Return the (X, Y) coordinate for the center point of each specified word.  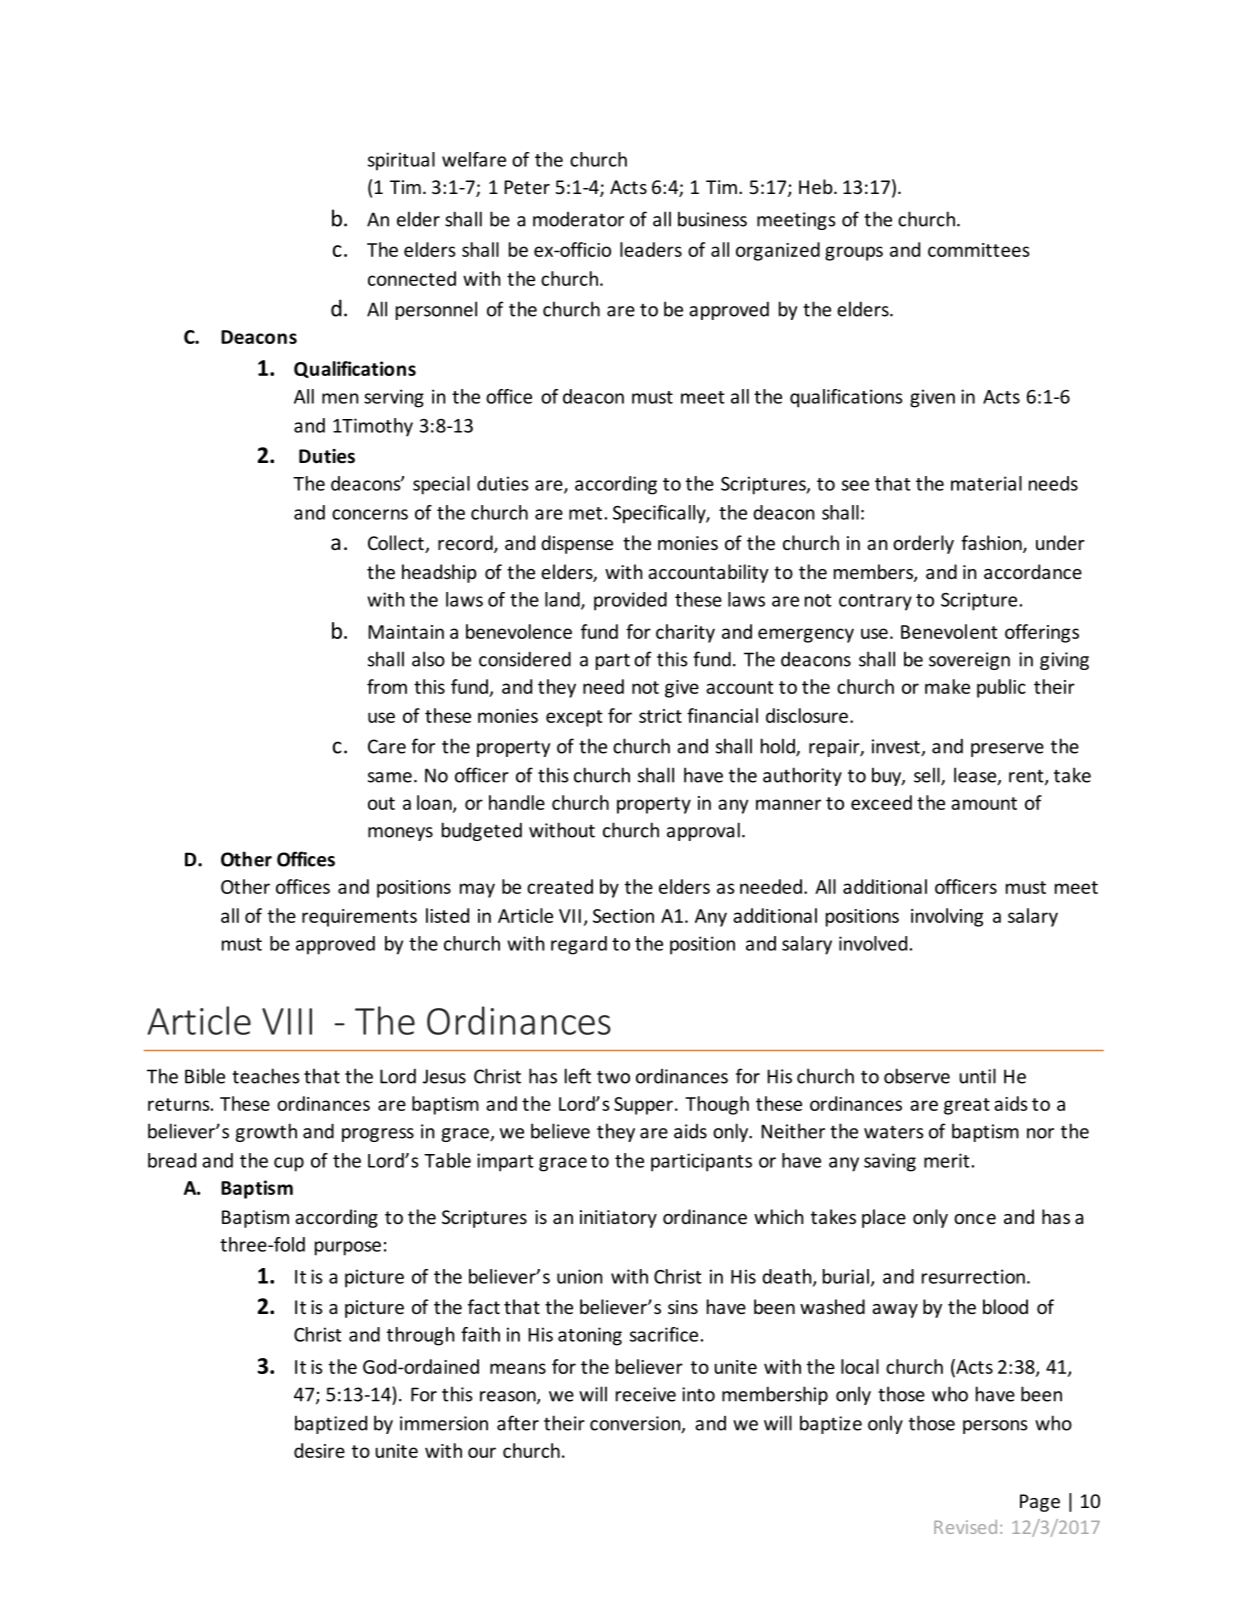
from (387, 686)
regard (579, 945)
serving (394, 398)
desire (319, 1450)
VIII (287, 1021)
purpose (348, 1248)
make (947, 686)
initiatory (618, 1219)
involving (947, 917)
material (986, 483)
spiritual (401, 161)
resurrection (973, 1276)
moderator (578, 219)
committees (978, 250)
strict (660, 716)
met (585, 513)
